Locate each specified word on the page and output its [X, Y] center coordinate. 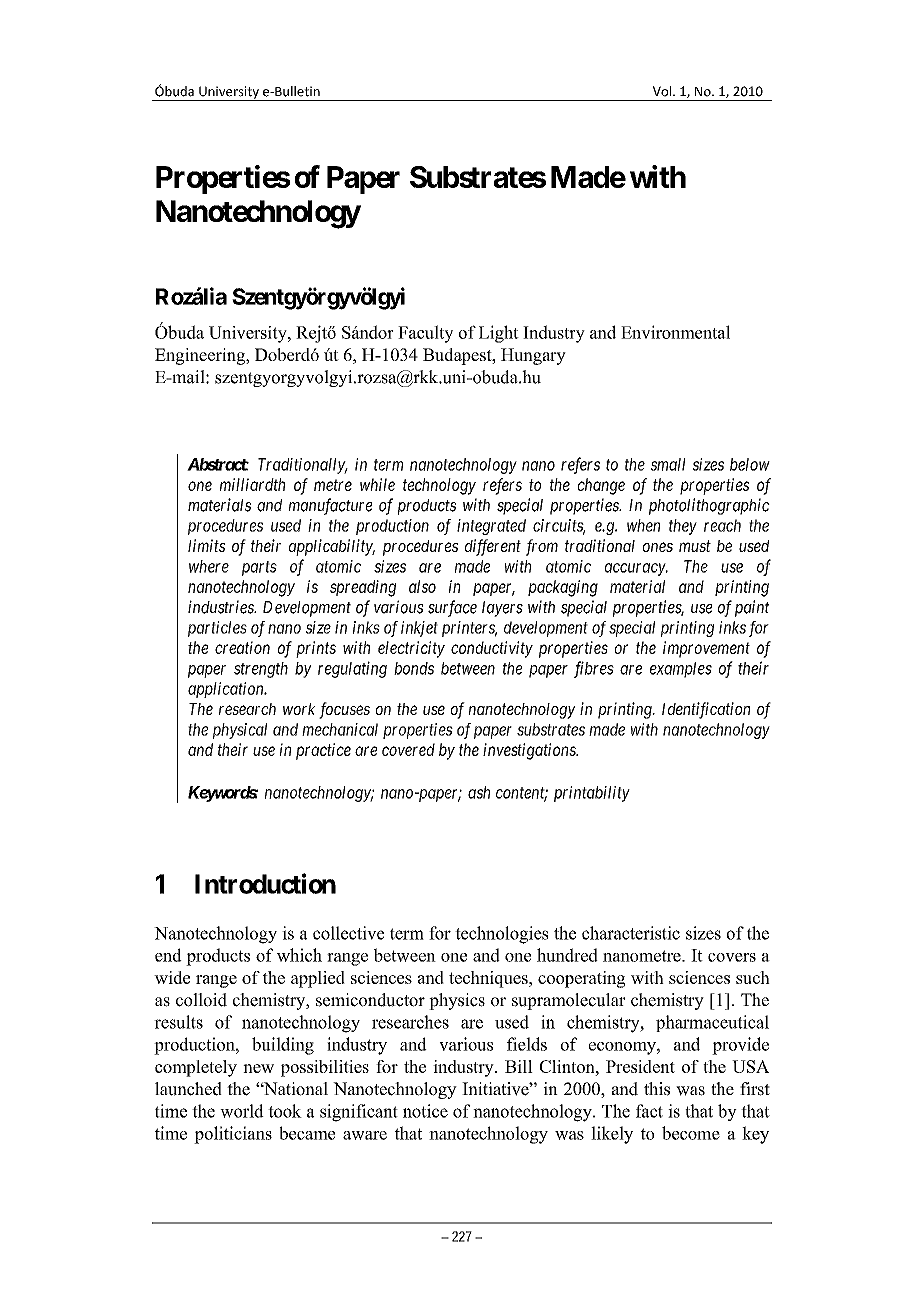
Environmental [675, 332]
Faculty [425, 334]
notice [425, 1111]
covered [408, 749]
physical [240, 731]
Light [499, 334]
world [242, 1111]
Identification [706, 710]
